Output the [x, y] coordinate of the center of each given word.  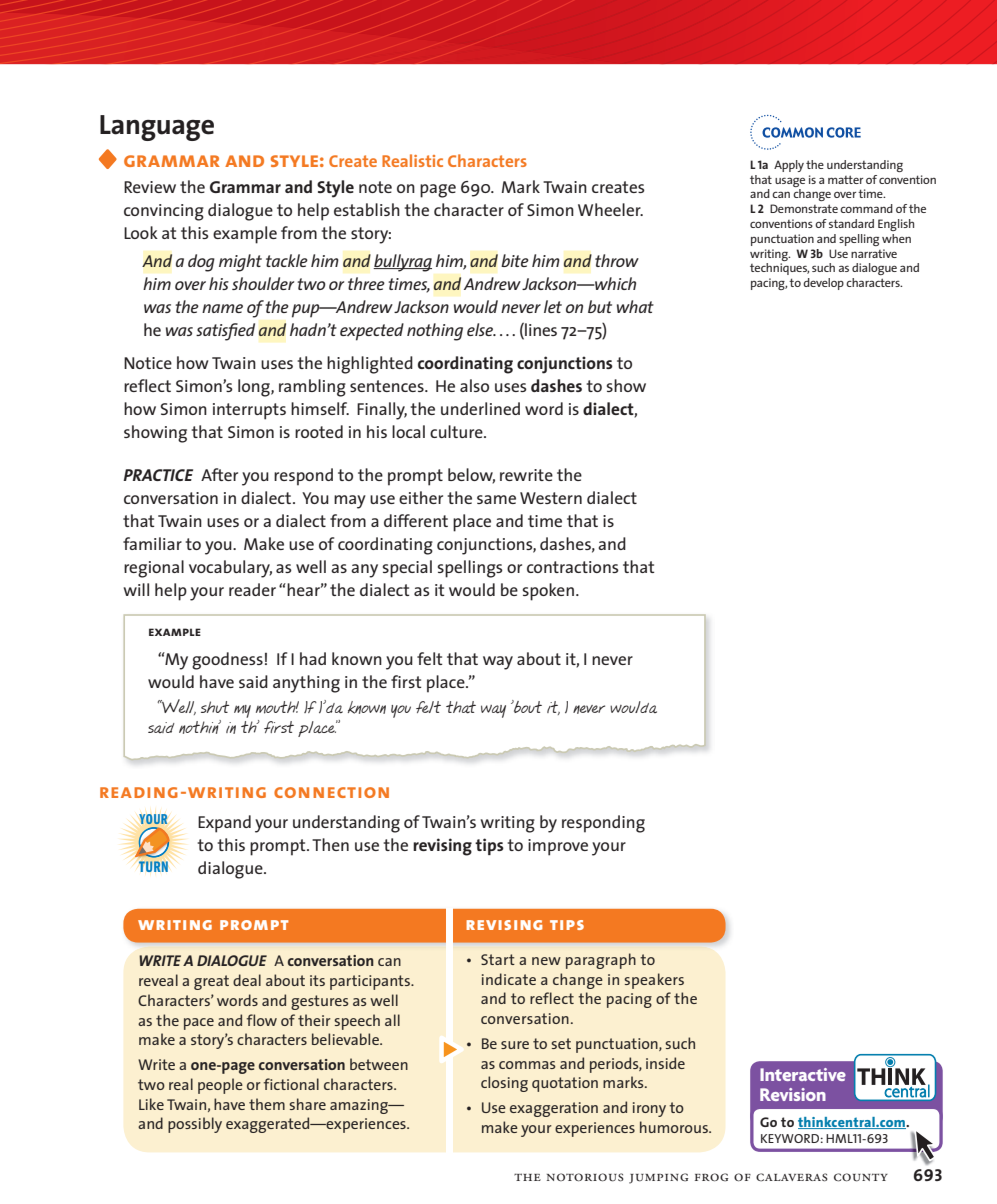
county [861, 1177]
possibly [195, 1125]
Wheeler [610, 209]
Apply [789, 166]
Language [157, 128]
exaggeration [554, 1109]
